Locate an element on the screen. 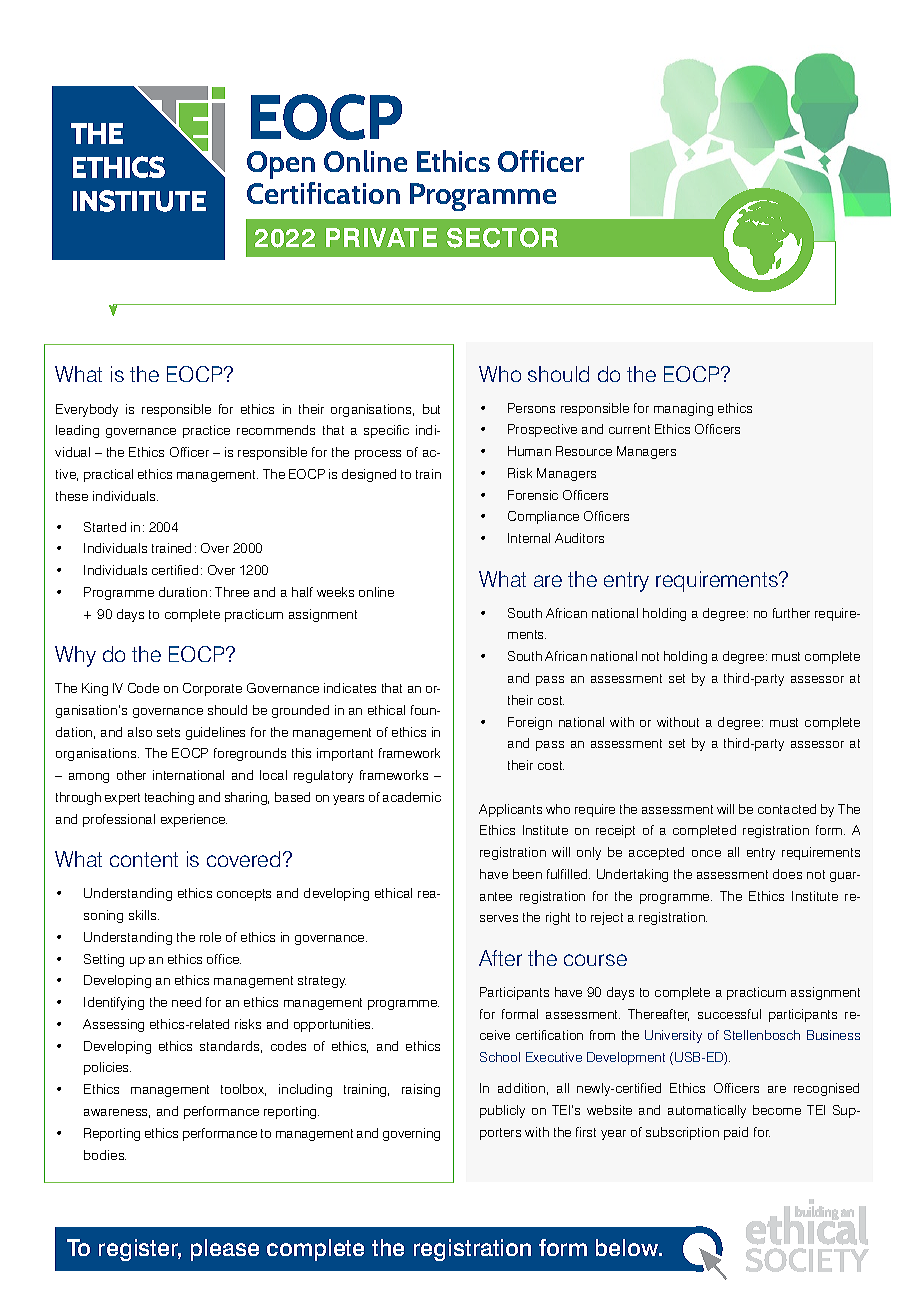 The width and height of the screenshot is (924, 1308). Foreign is located at coordinates (530, 723).
